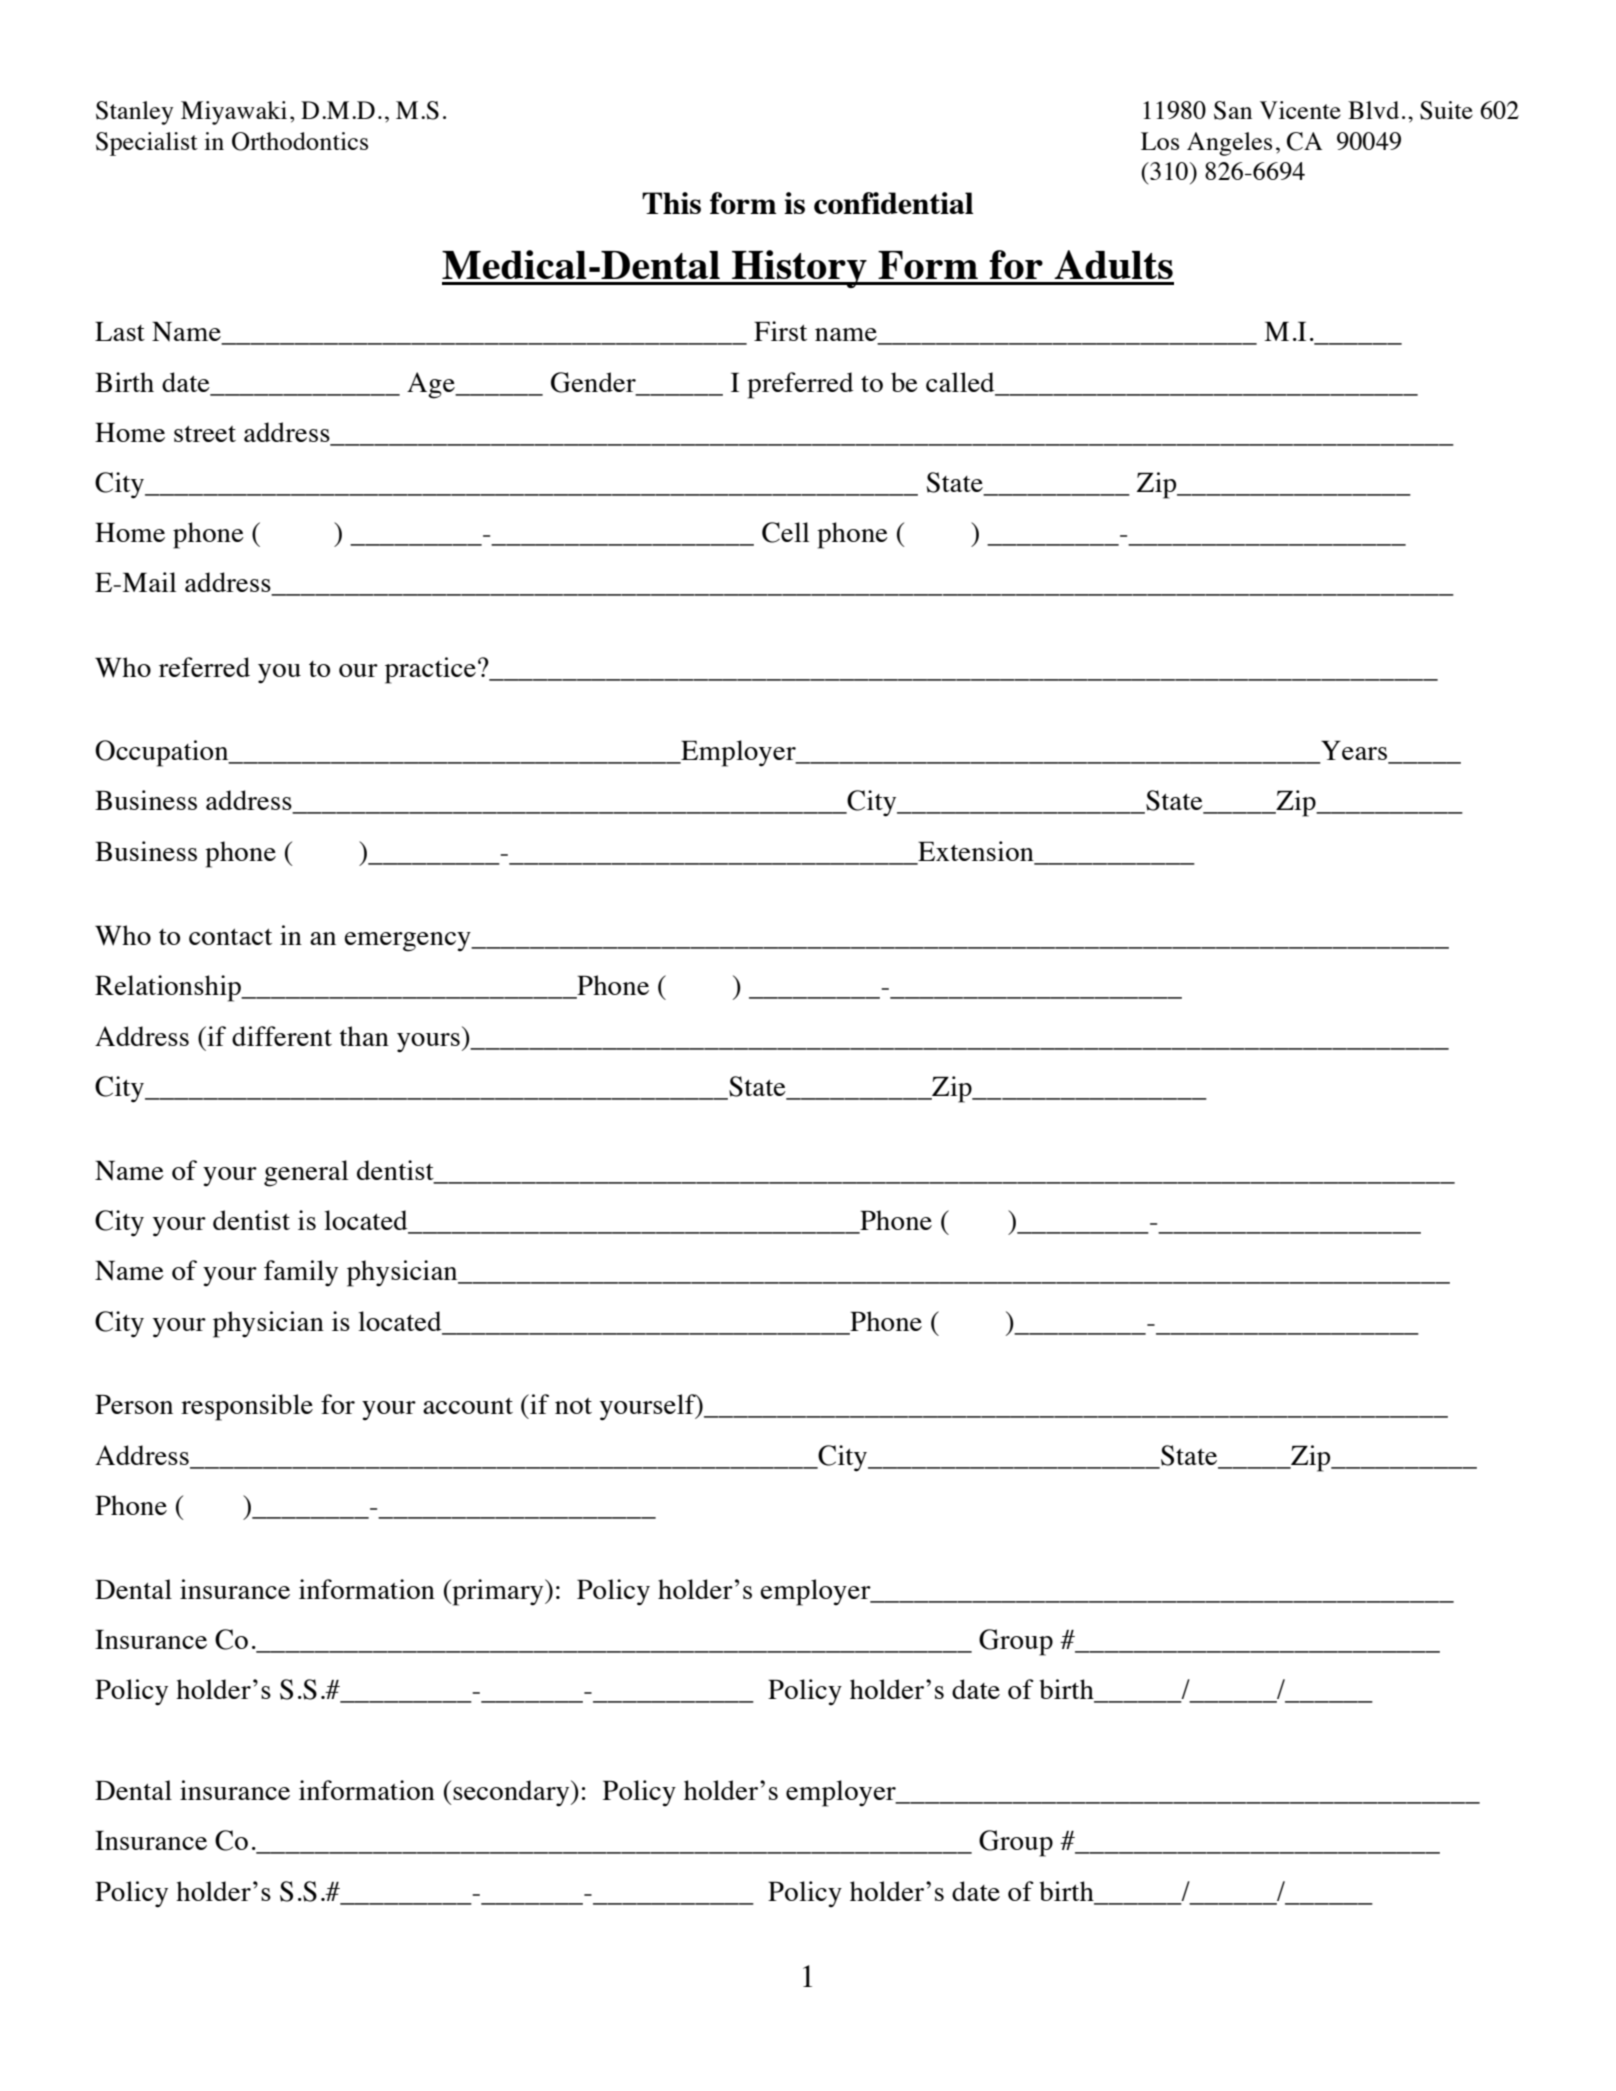  I want to click on not, so click(573, 1406).
